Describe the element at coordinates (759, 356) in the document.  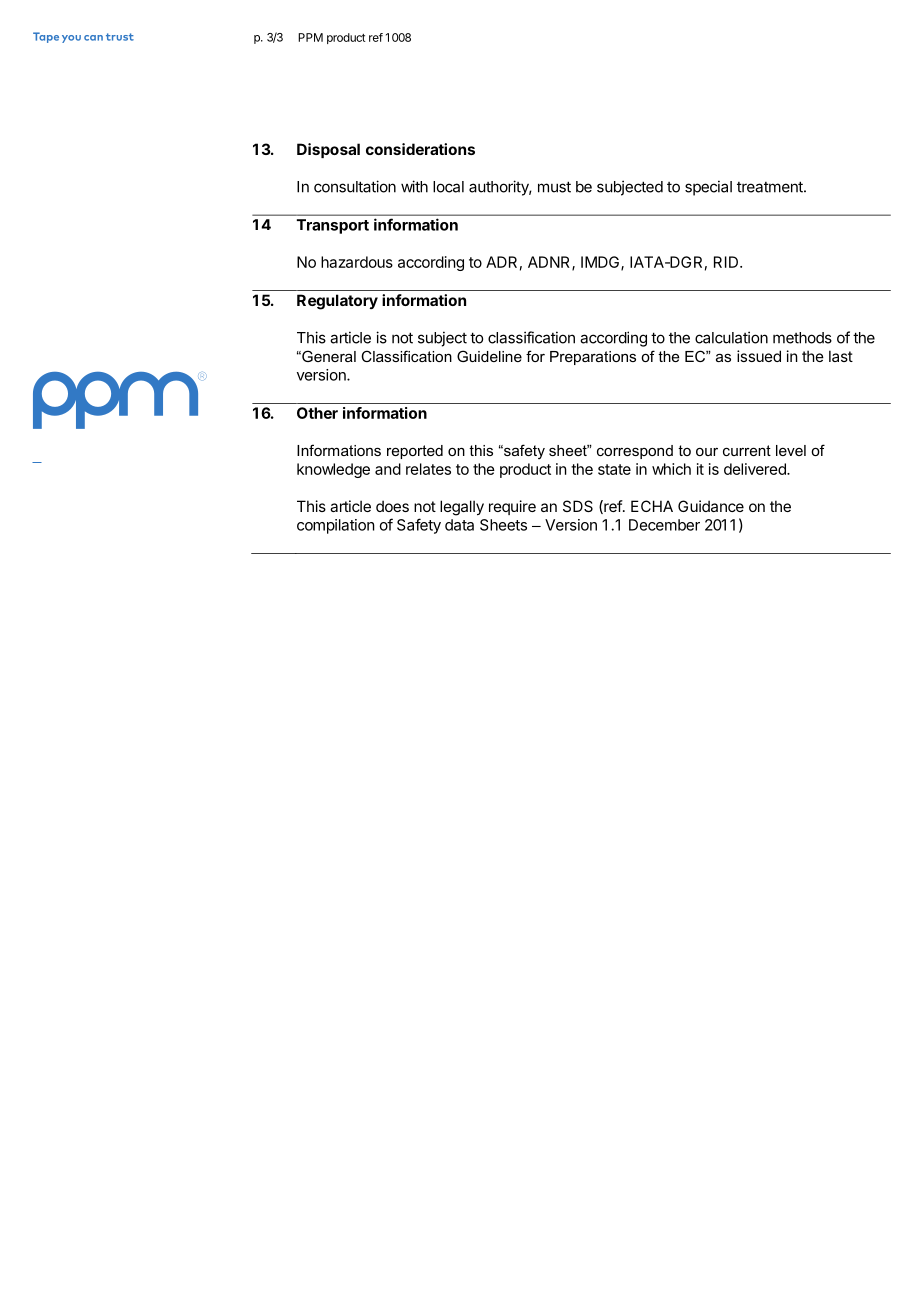
I see `issued` at that location.
